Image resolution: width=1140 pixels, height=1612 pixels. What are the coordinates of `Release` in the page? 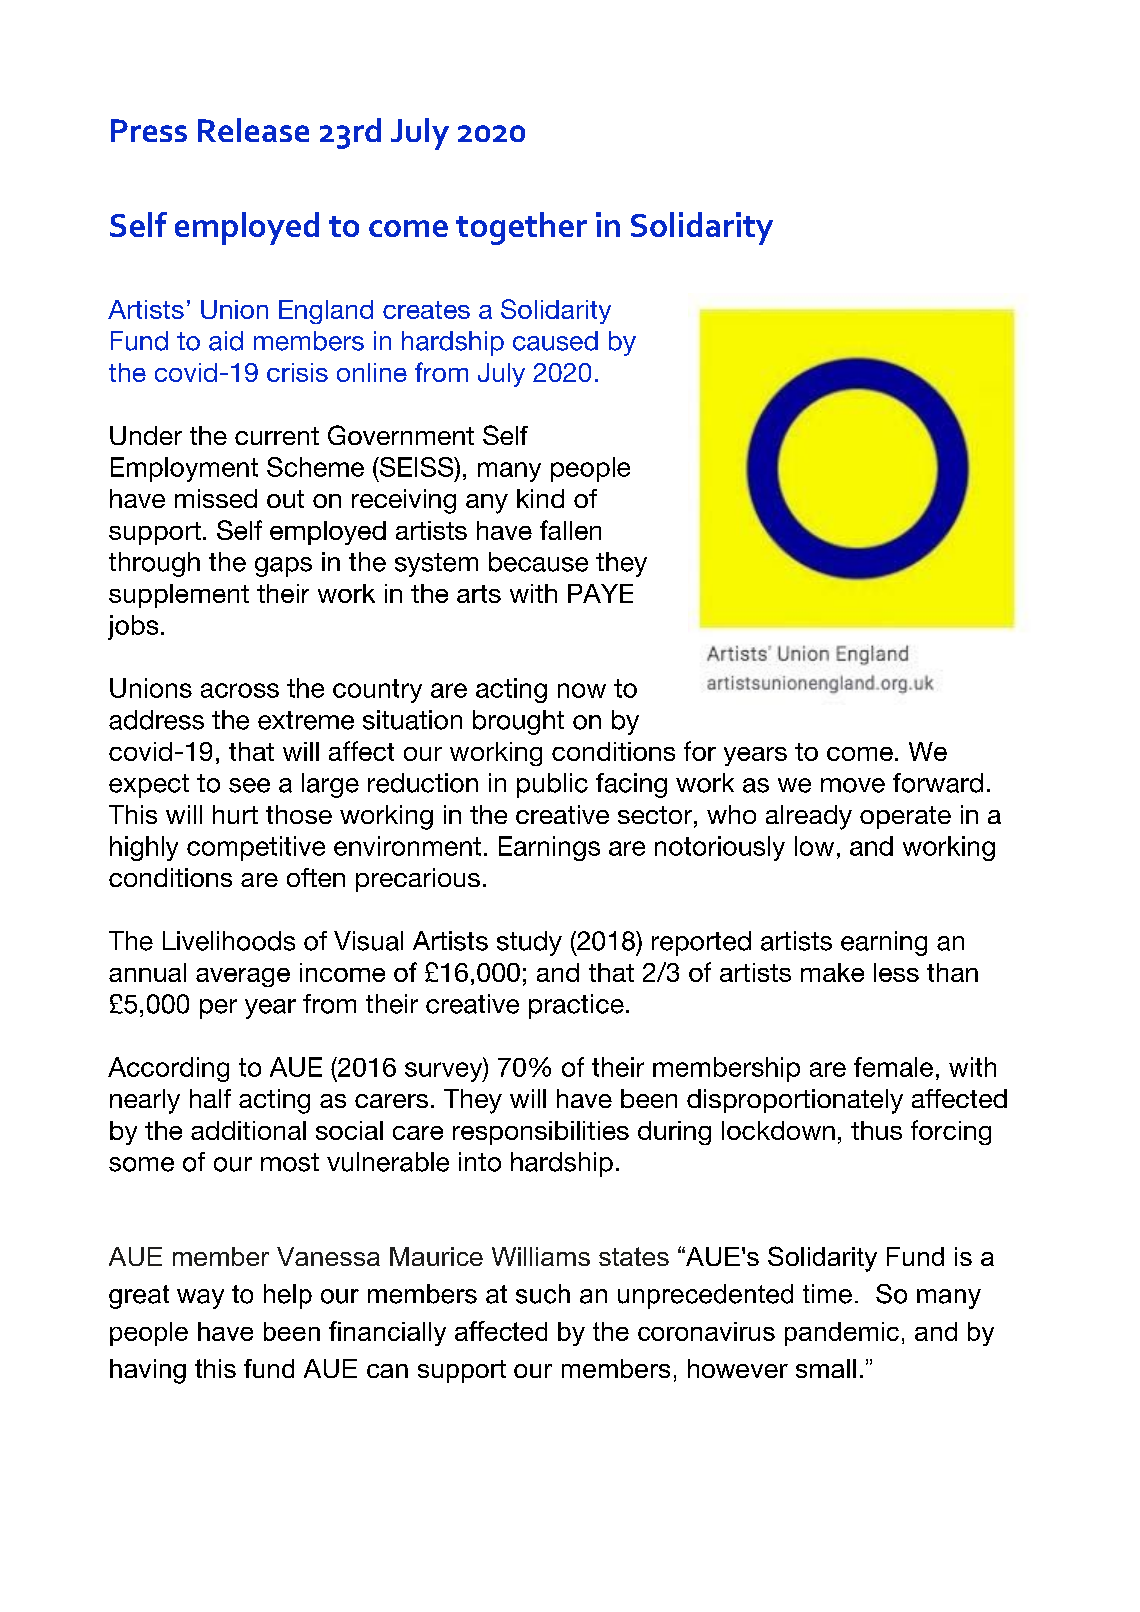 It's located at (253, 130).
